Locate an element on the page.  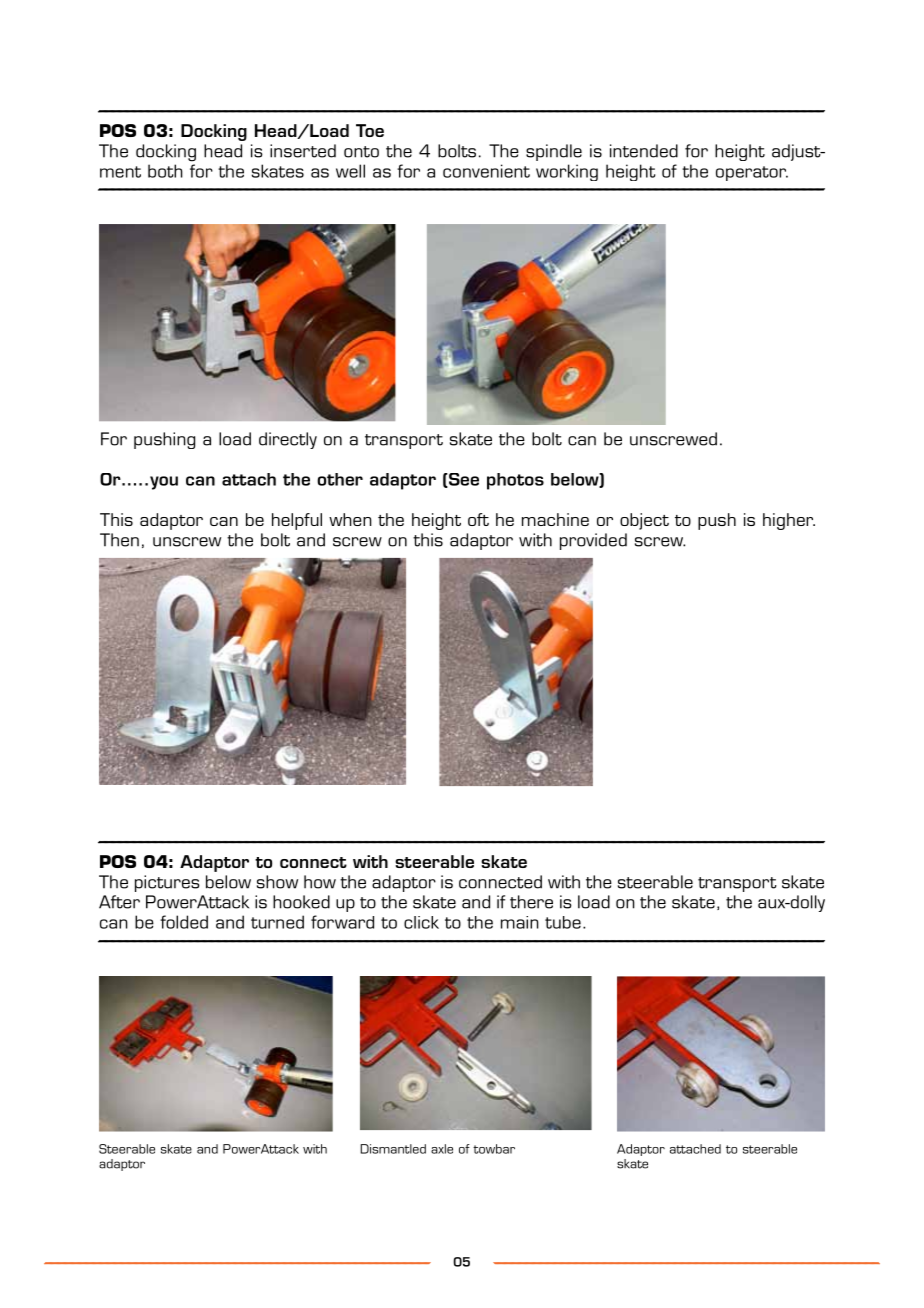
Dismantled is located at coordinates (393, 1149).
